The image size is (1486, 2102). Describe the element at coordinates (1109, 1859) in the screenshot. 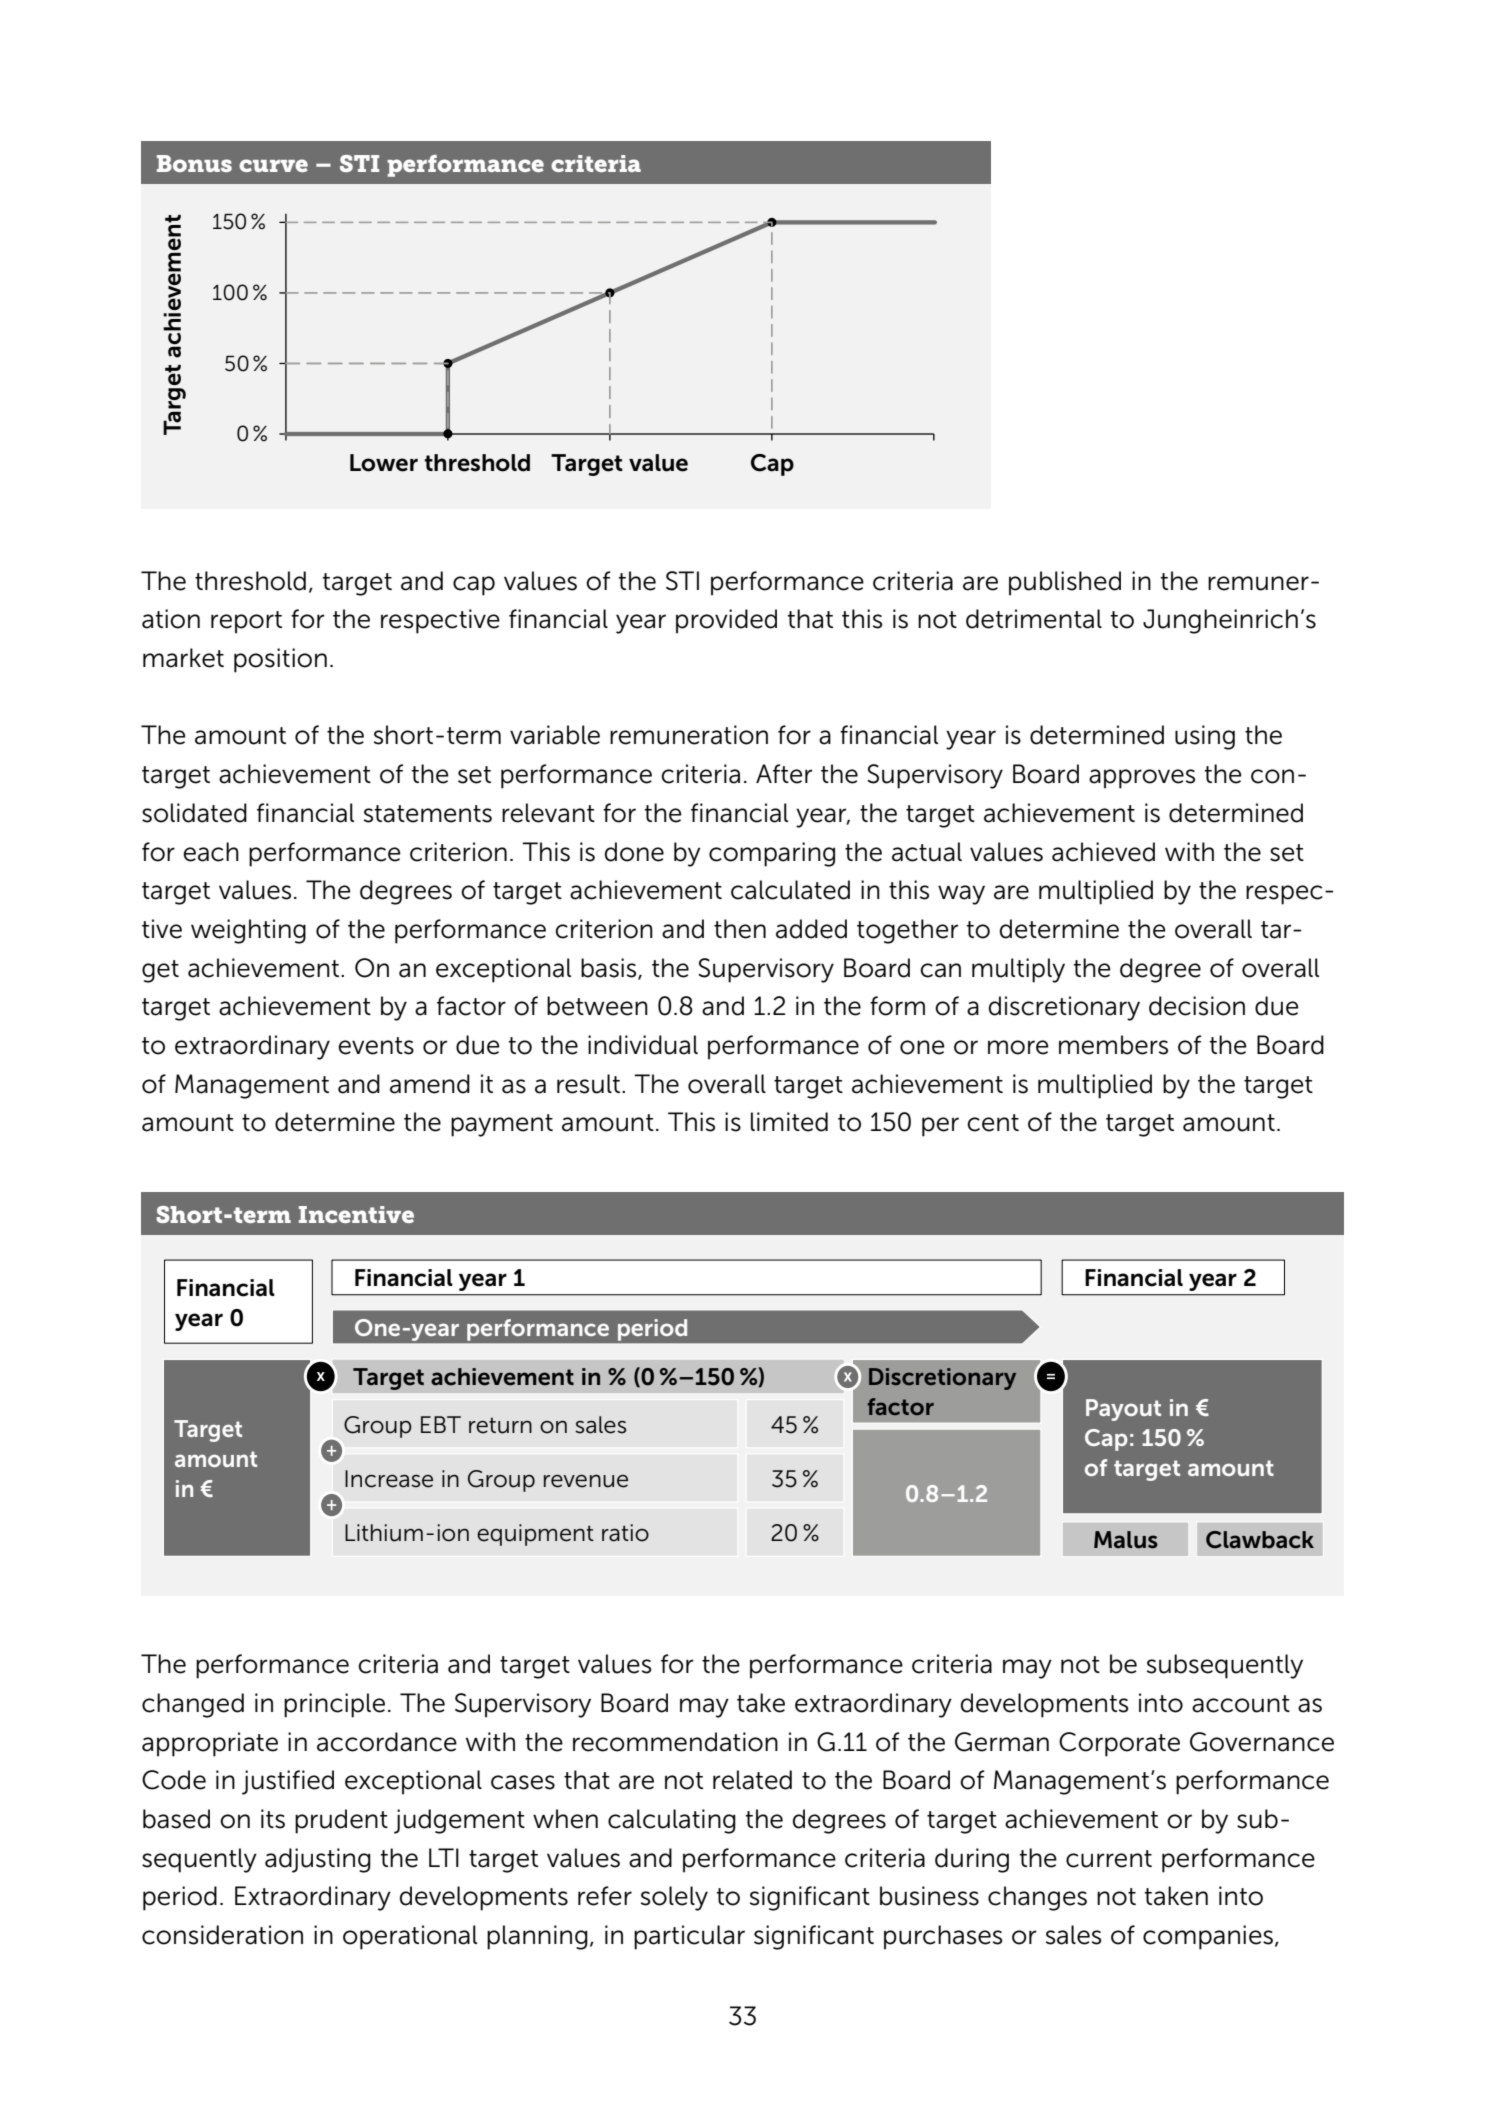

I see `current` at that location.
